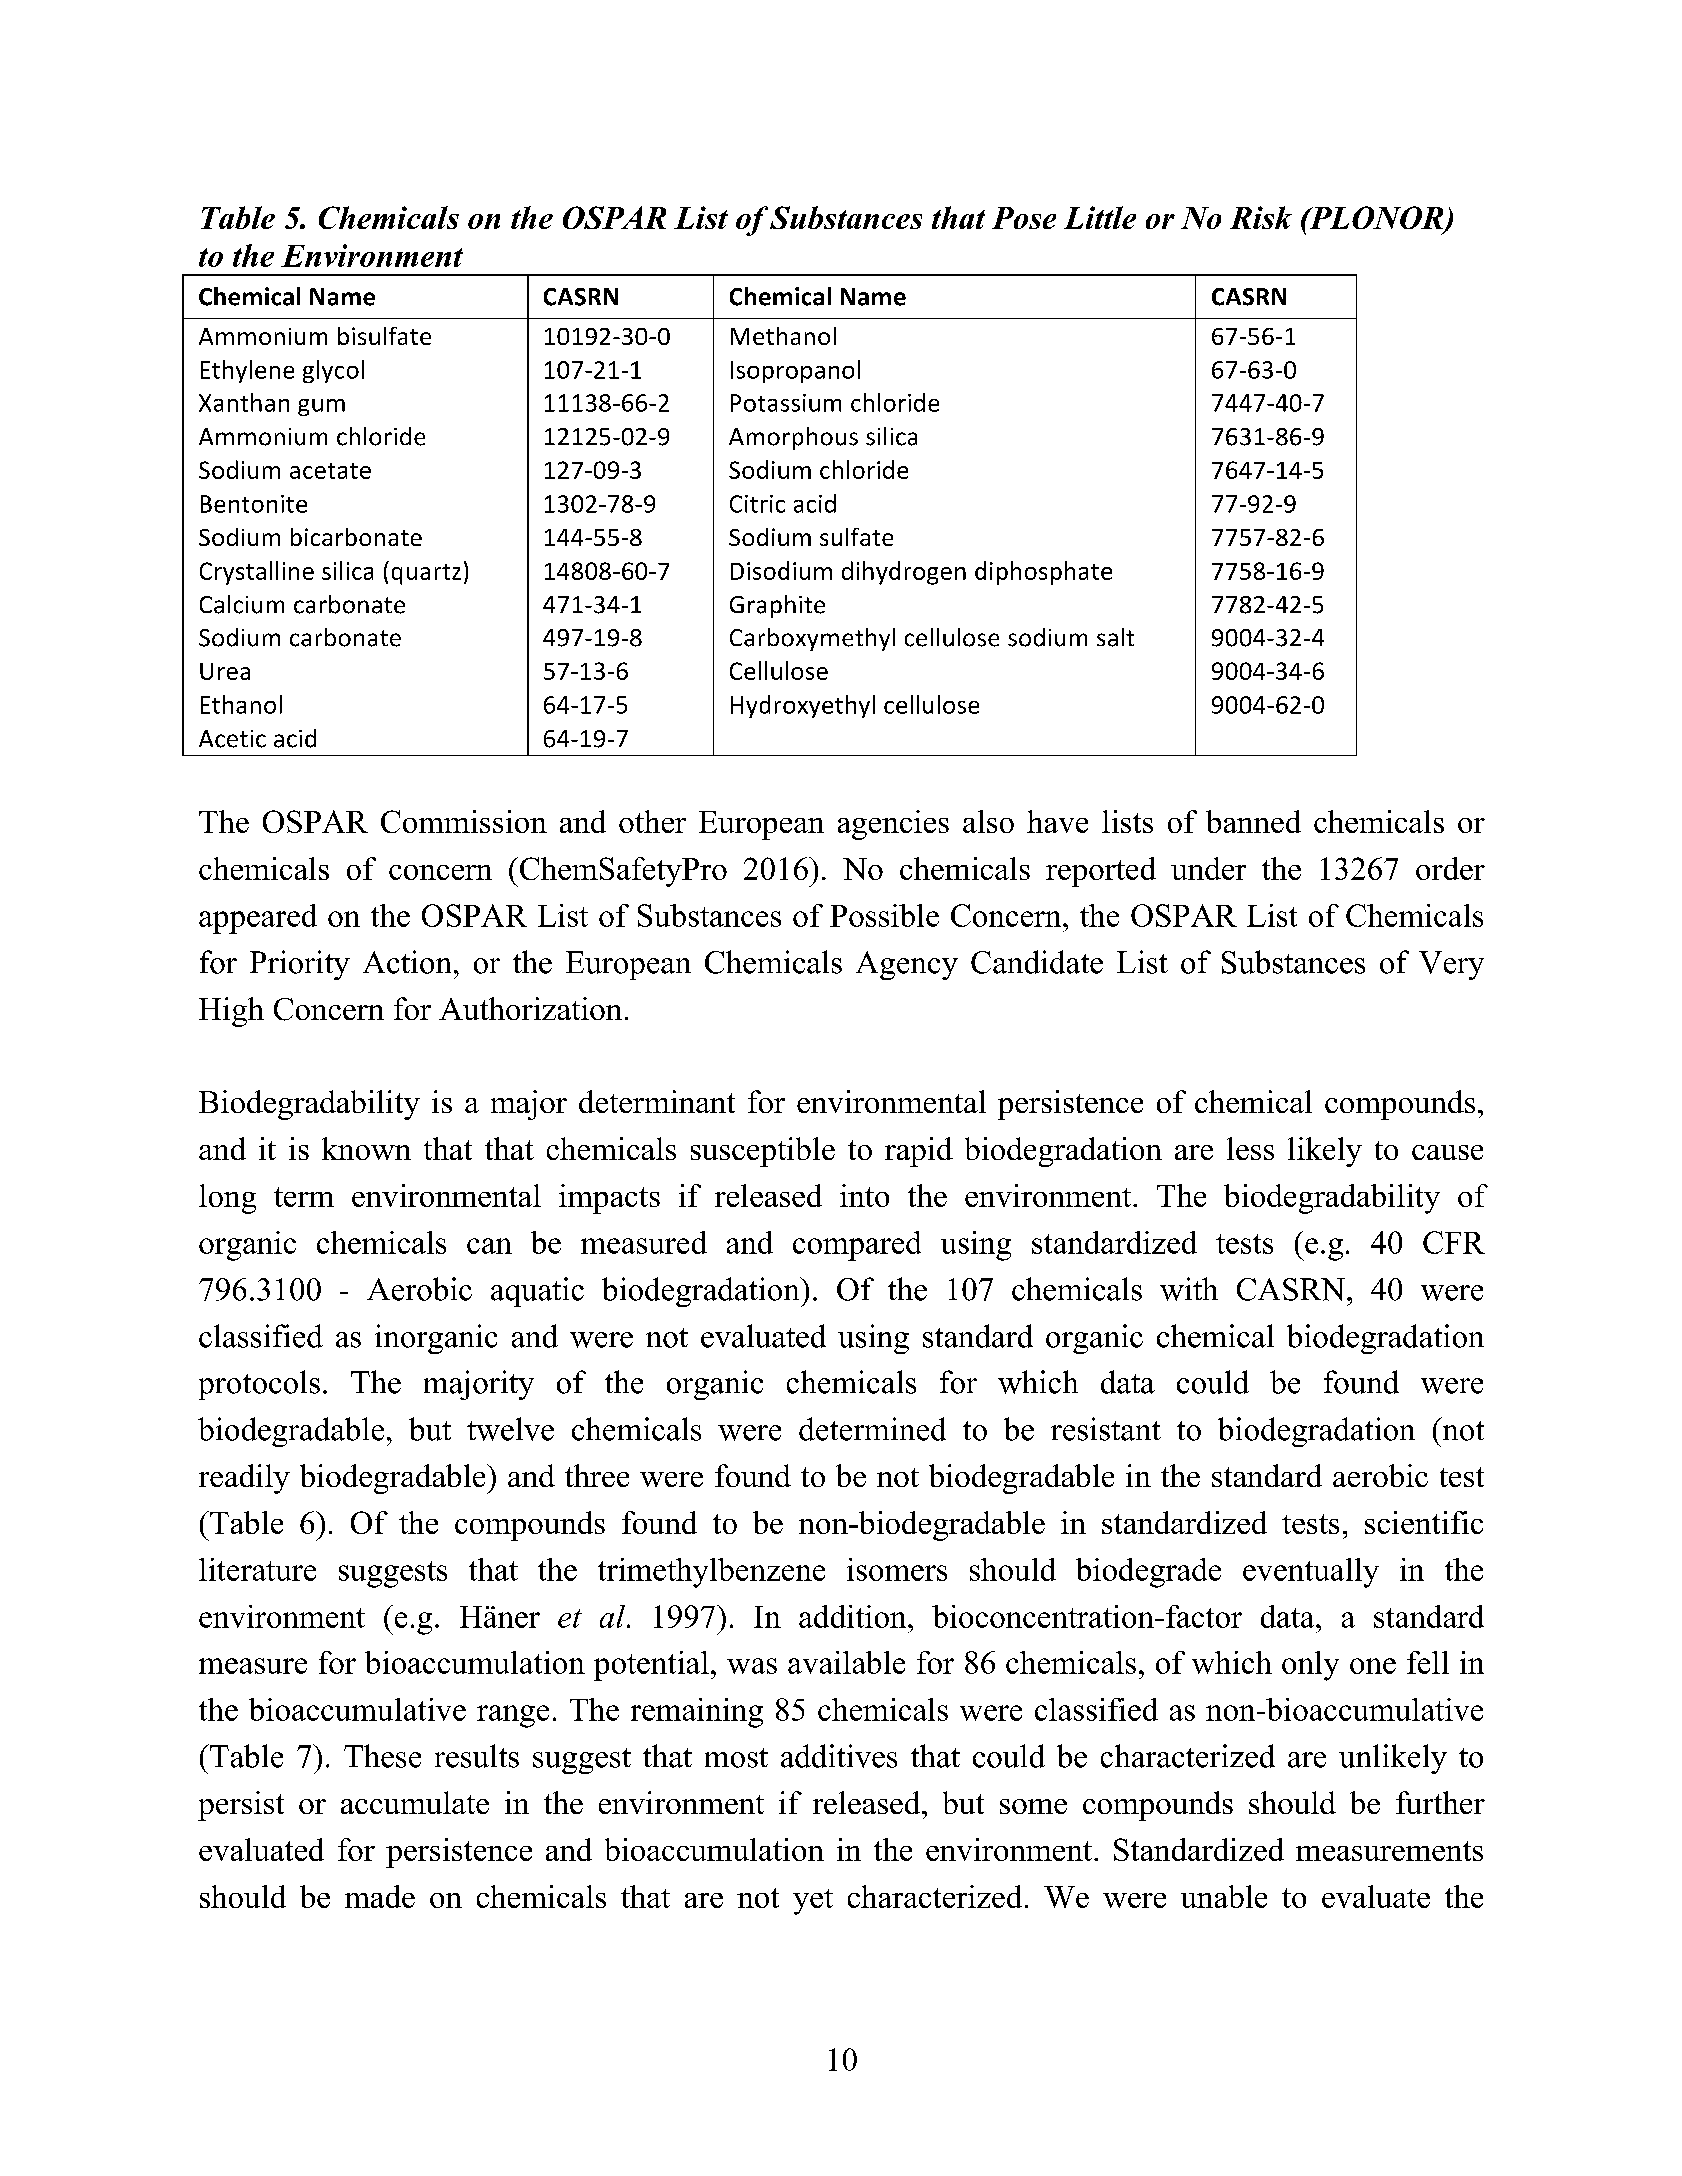  I want to click on less, so click(1250, 1148).
